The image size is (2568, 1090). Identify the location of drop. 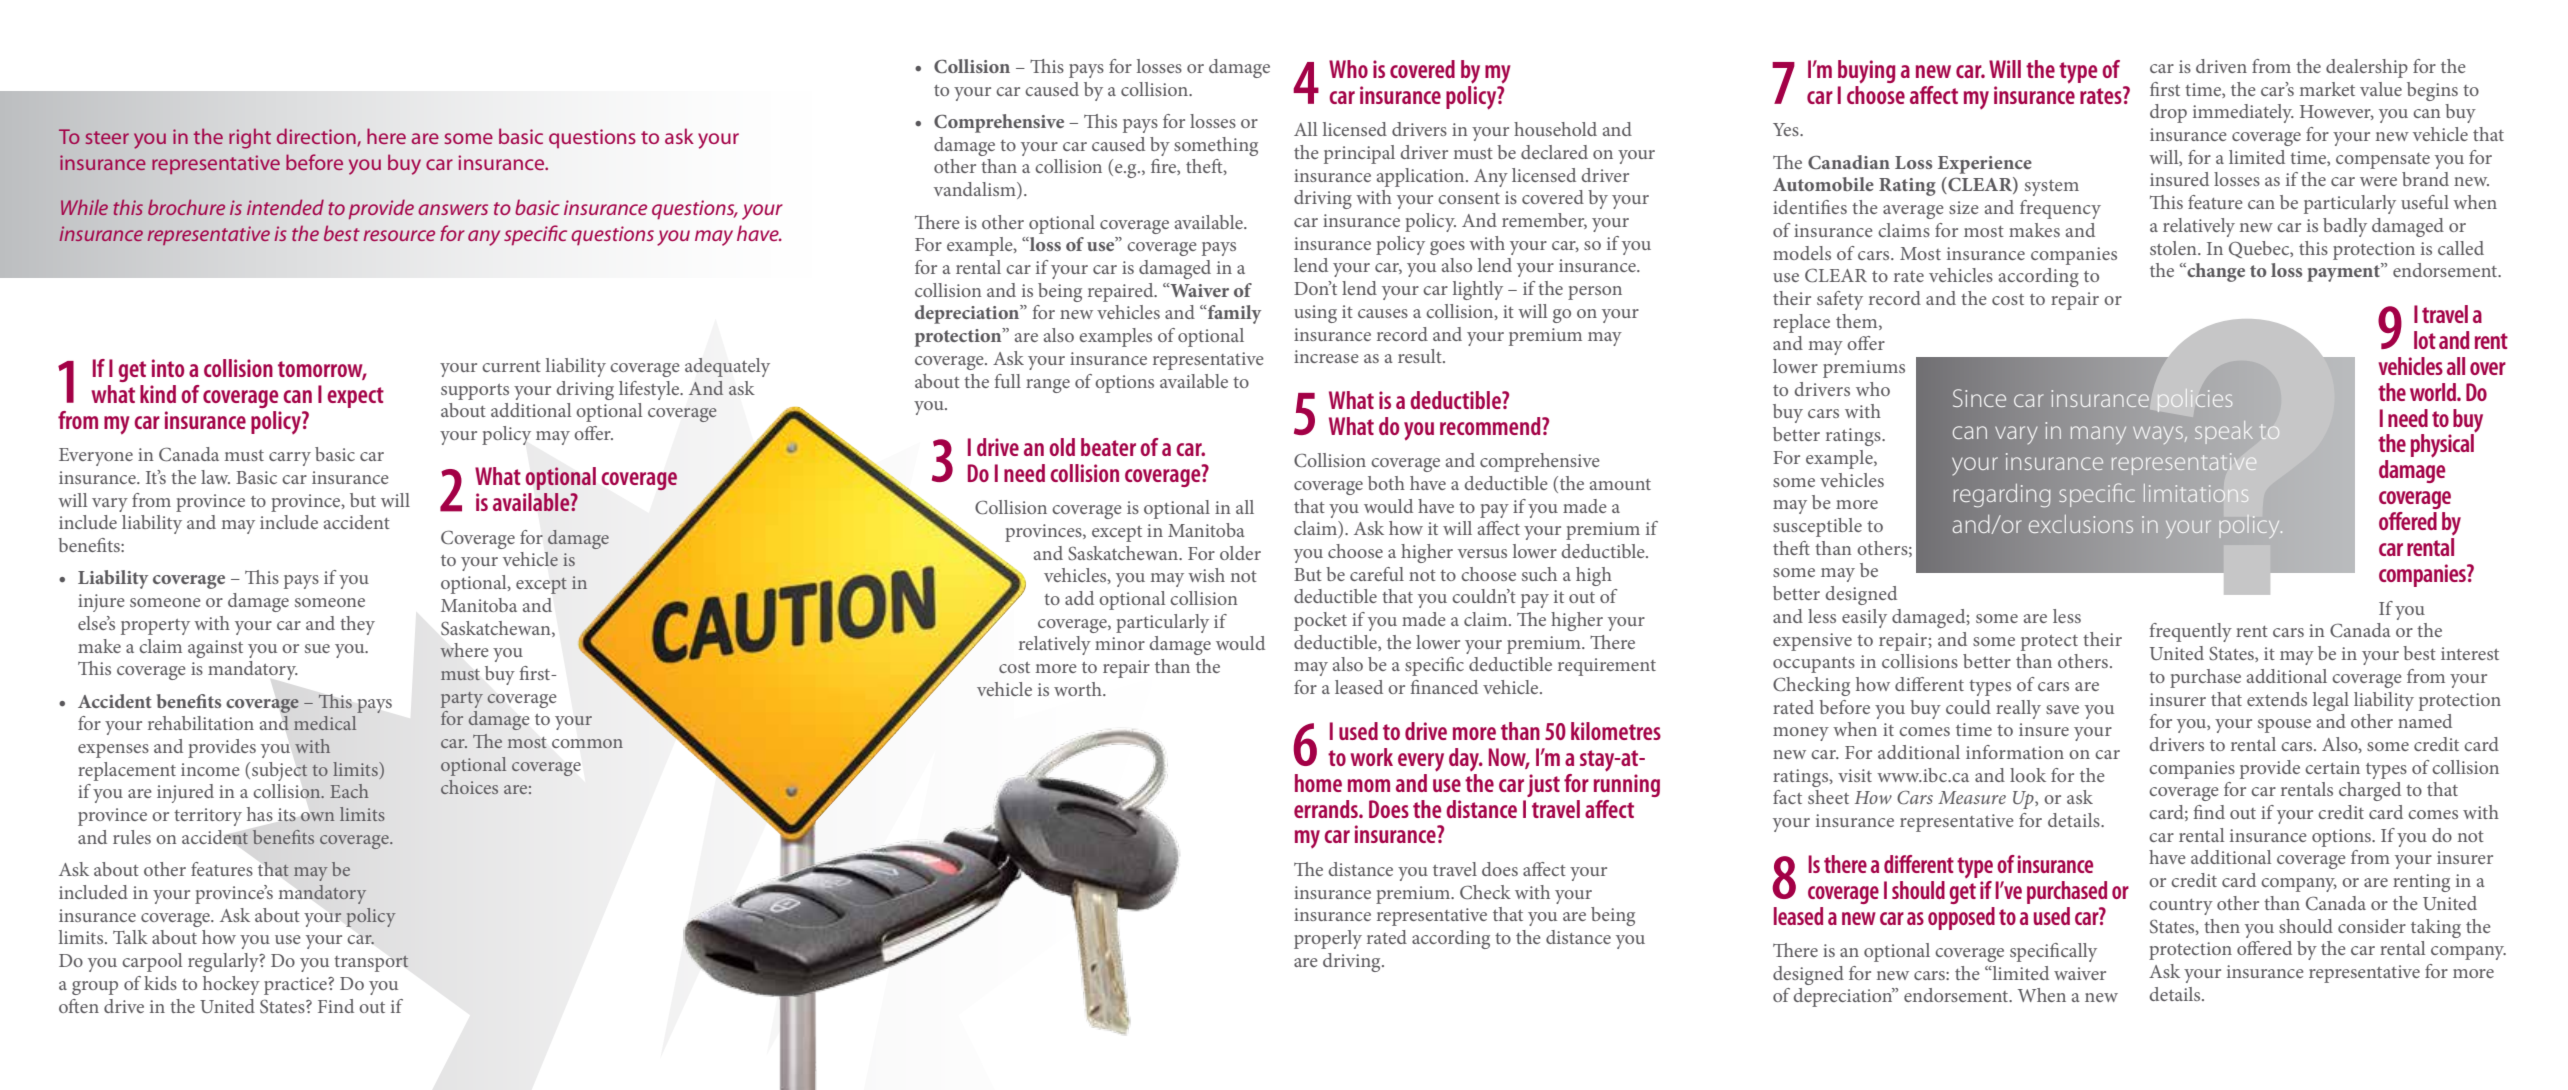
(2168, 113).
